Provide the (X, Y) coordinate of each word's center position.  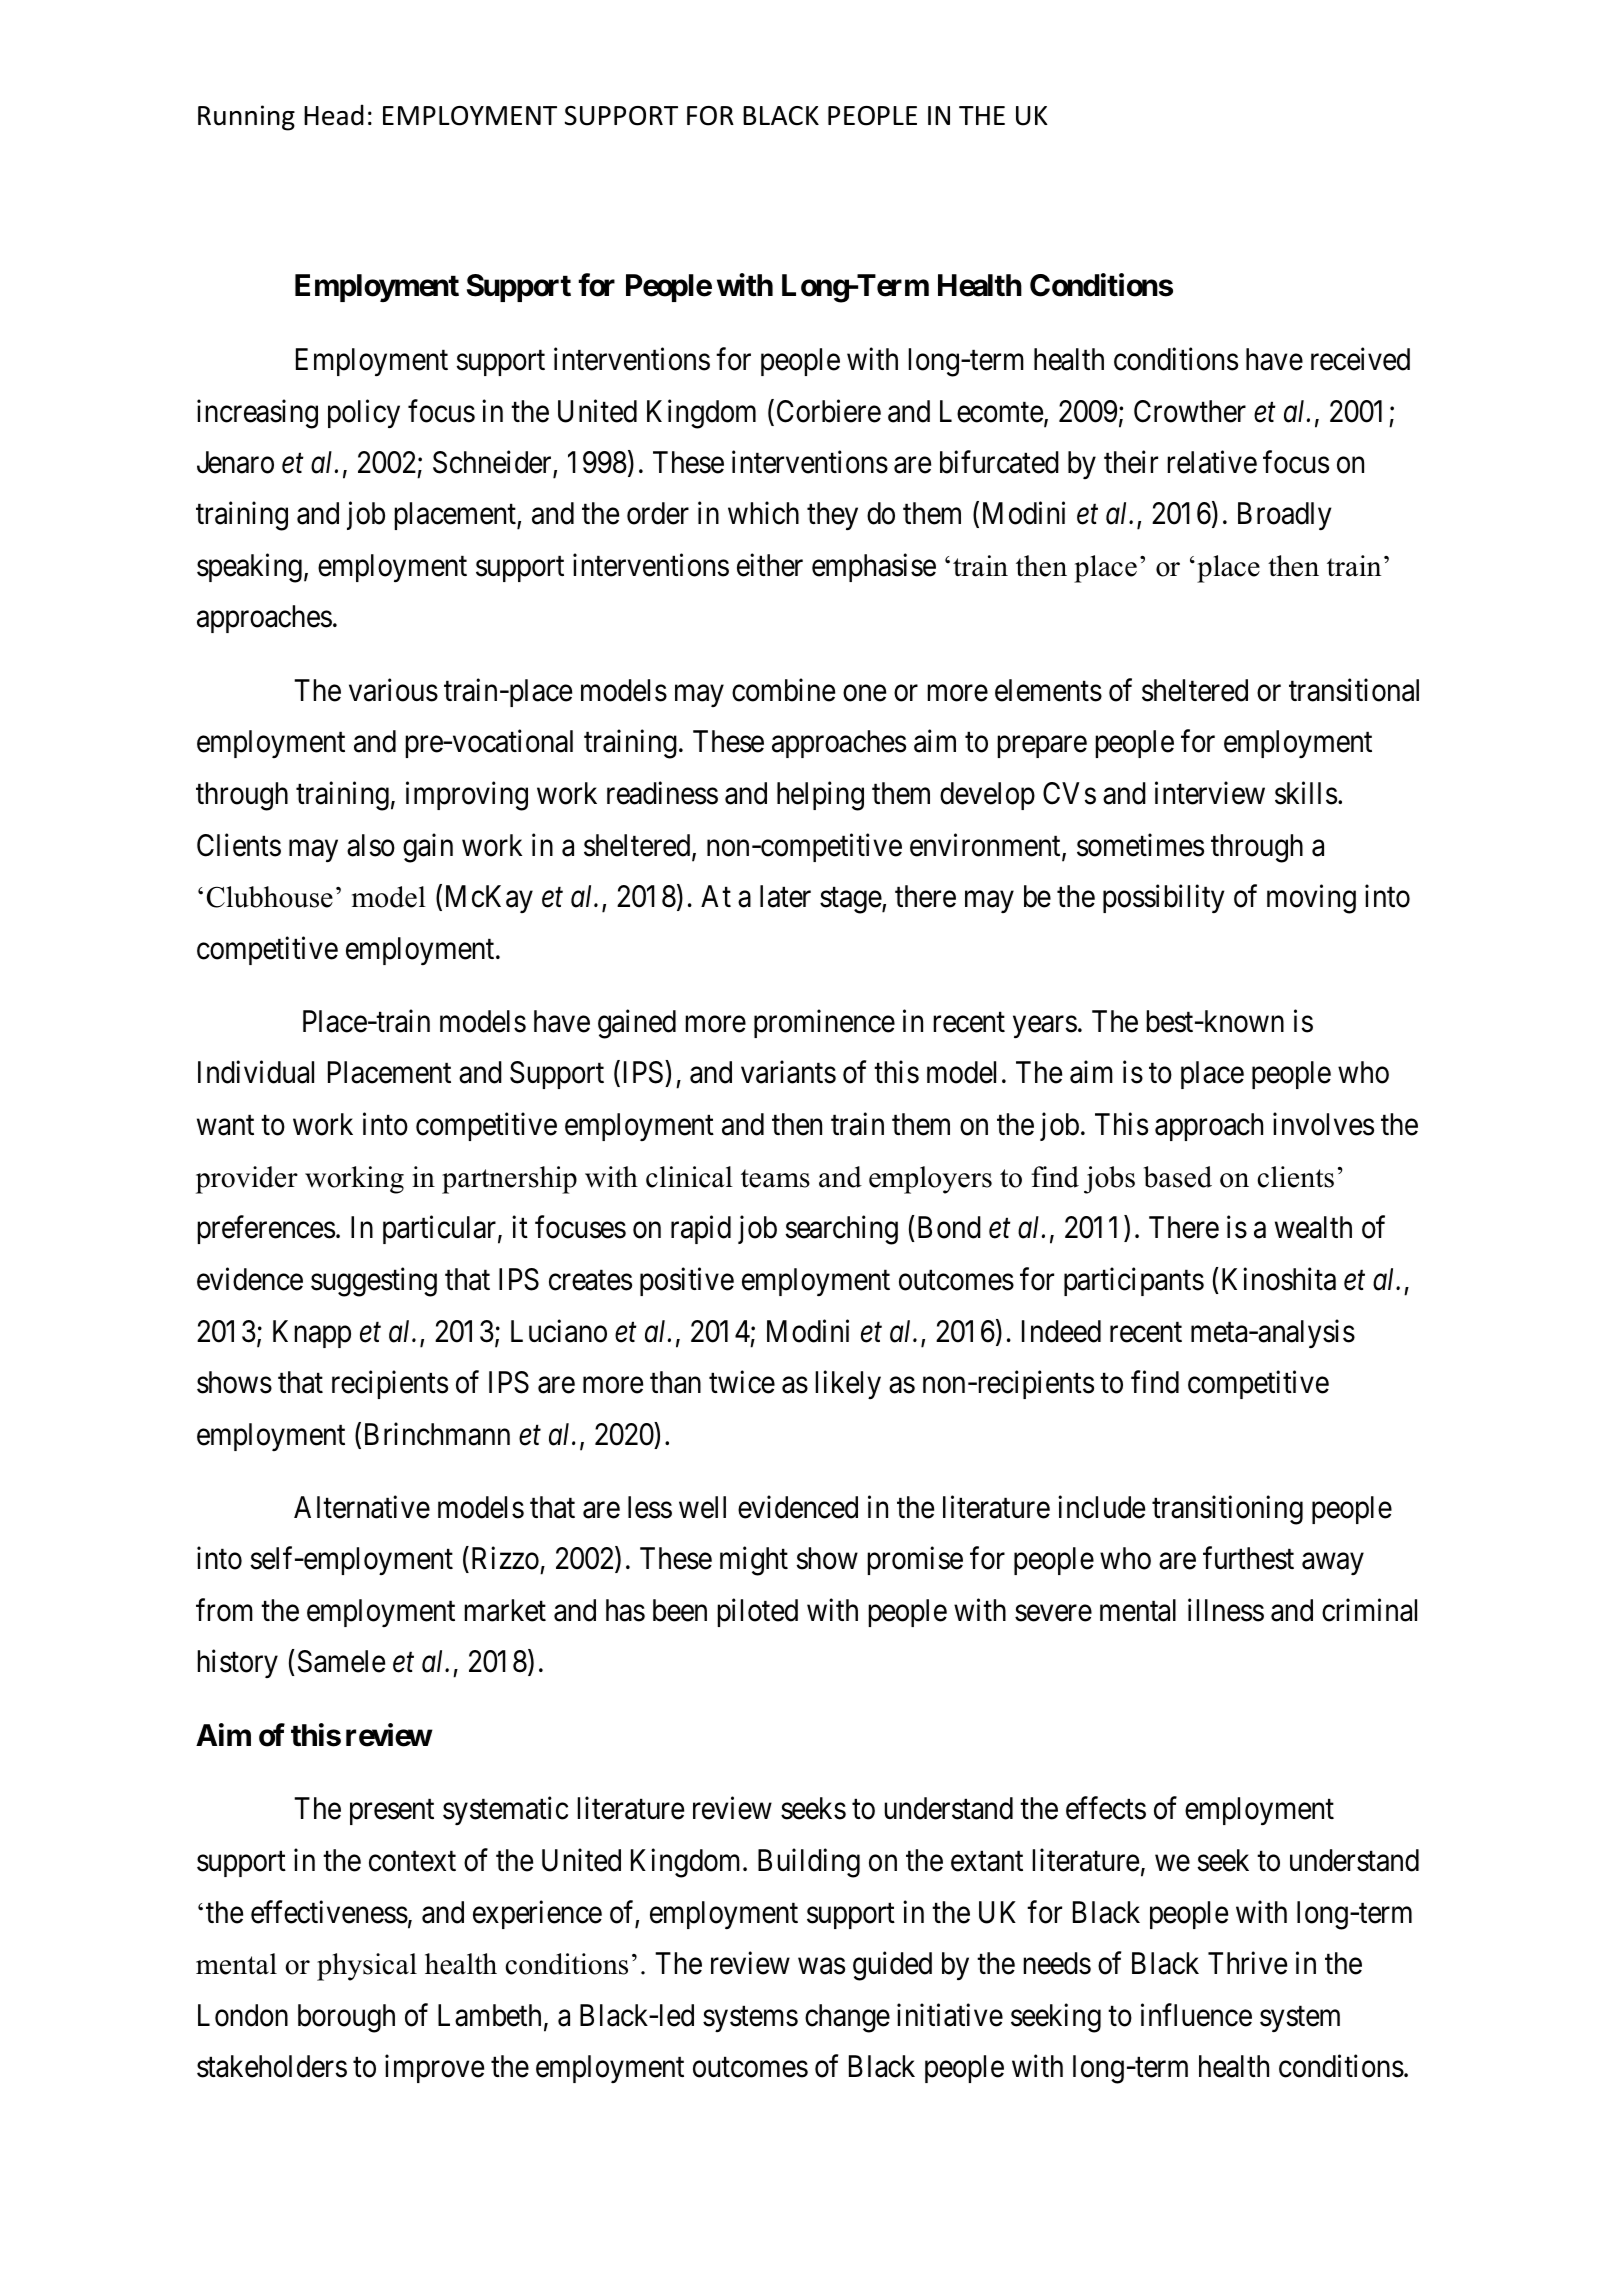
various (393, 690)
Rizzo (505, 1558)
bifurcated (999, 462)
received (1360, 359)
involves (1323, 1124)
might (754, 1561)
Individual (256, 1072)
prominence (824, 1024)
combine (783, 690)
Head (334, 115)
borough (346, 2018)
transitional (1354, 690)
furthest (1248, 1558)
